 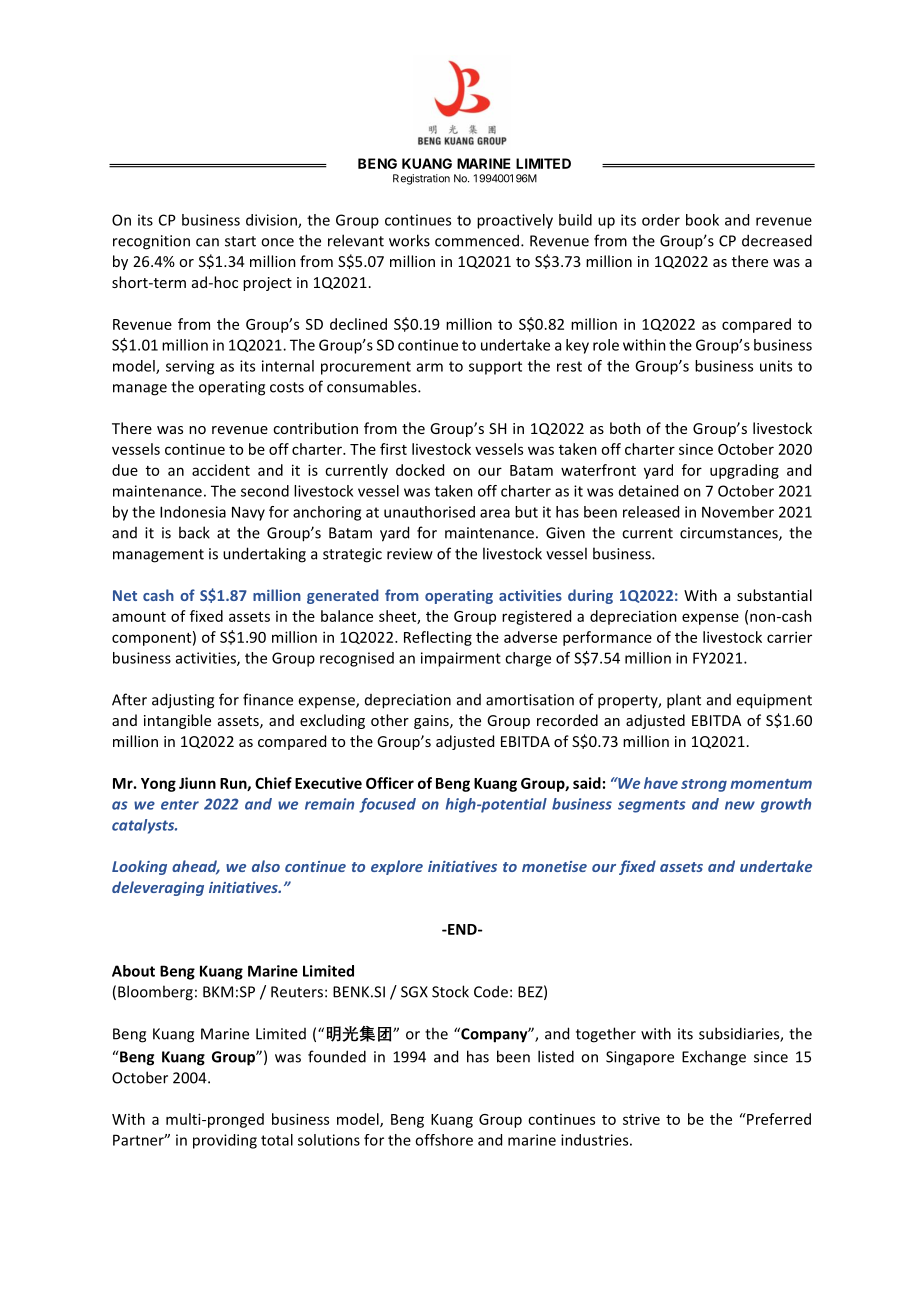 I want to click on unauthorised, so click(x=429, y=512).
